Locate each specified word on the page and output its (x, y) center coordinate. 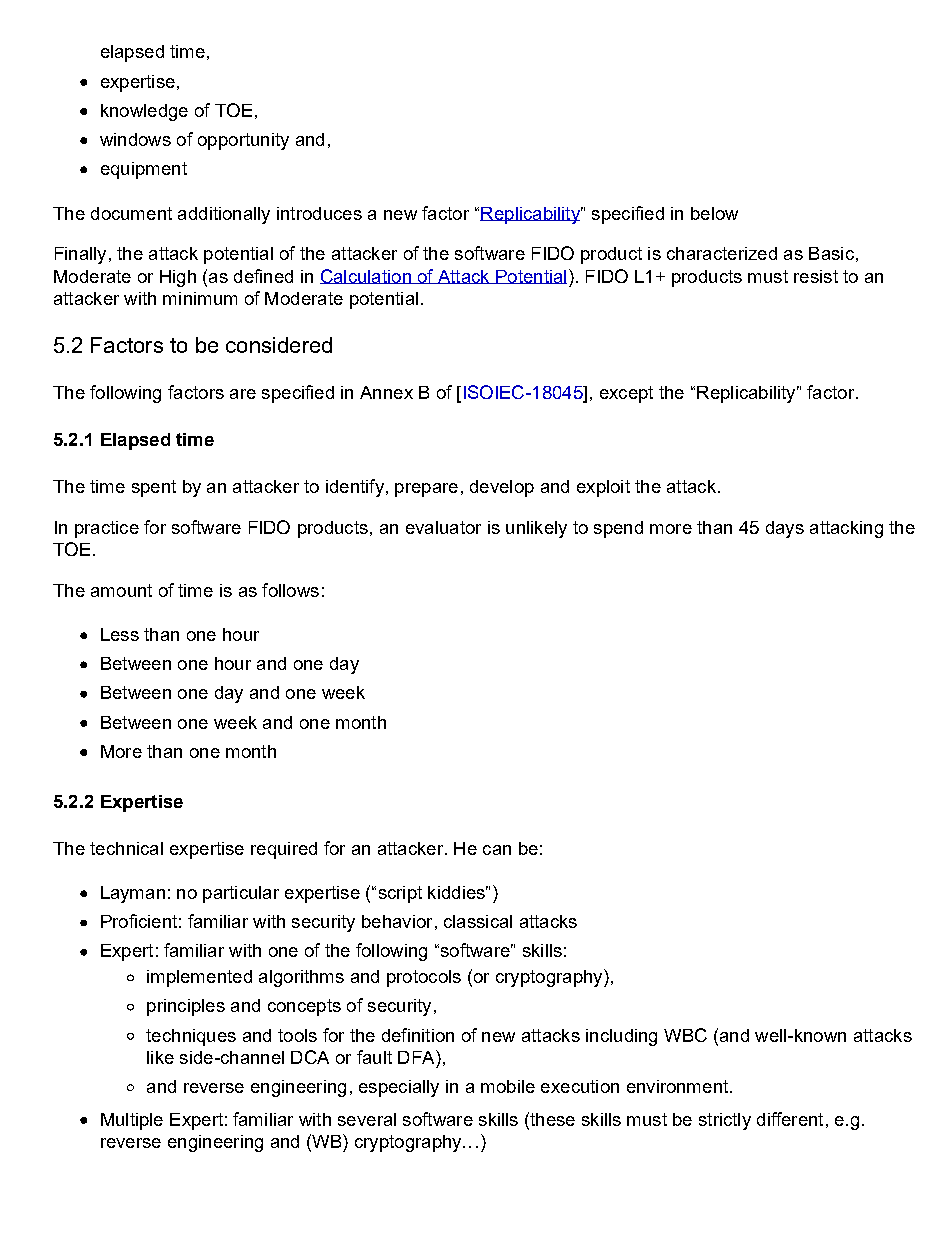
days (785, 529)
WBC (685, 1035)
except (626, 394)
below (714, 213)
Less (120, 634)
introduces (319, 213)
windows (135, 139)
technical (126, 848)
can (497, 850)
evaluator (443, 527)
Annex (386, 392)
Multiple (132, 1121)
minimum (200, 298)
